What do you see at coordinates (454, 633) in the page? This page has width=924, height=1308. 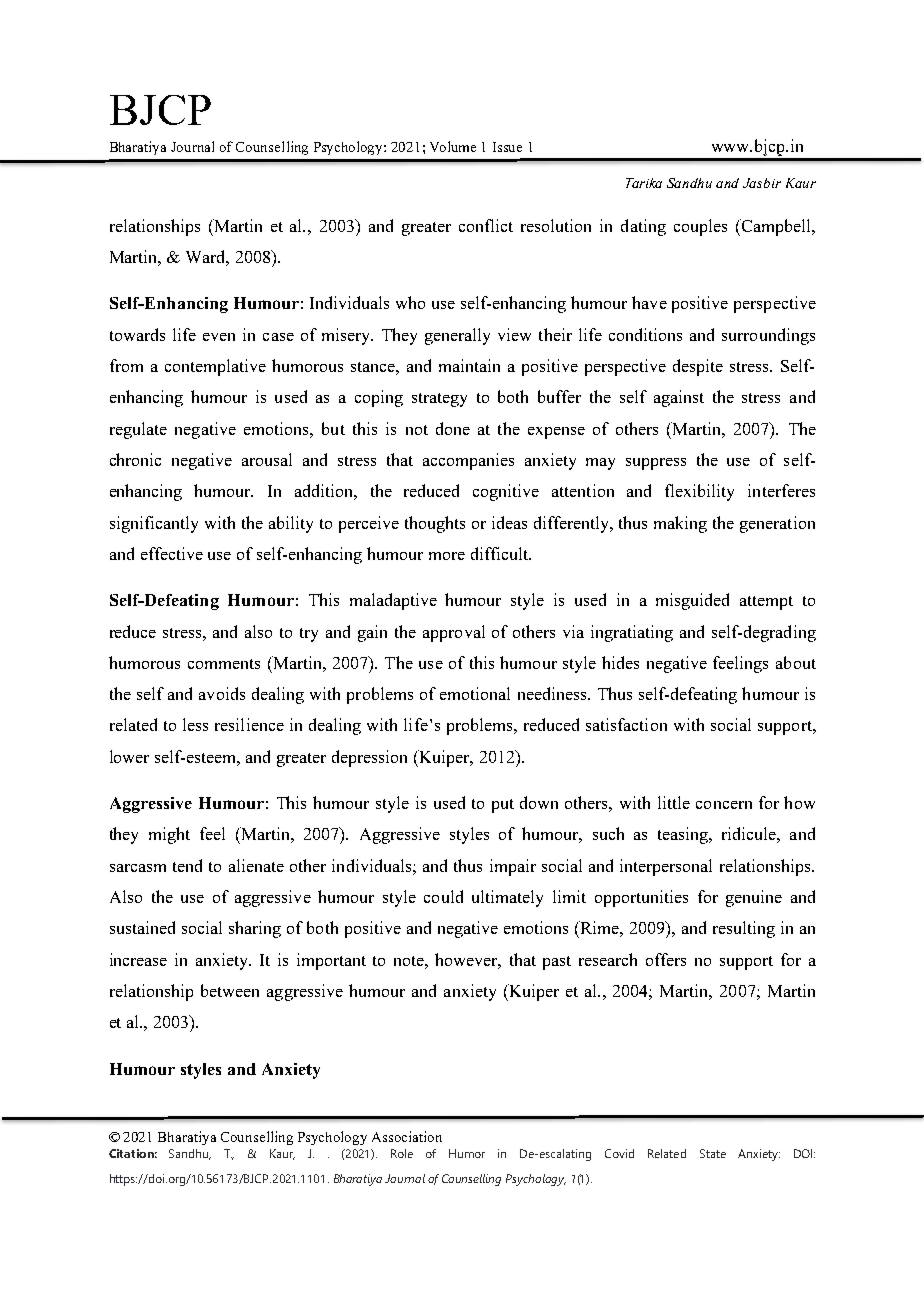 I see `approval` at bounding box center [454, 633].
